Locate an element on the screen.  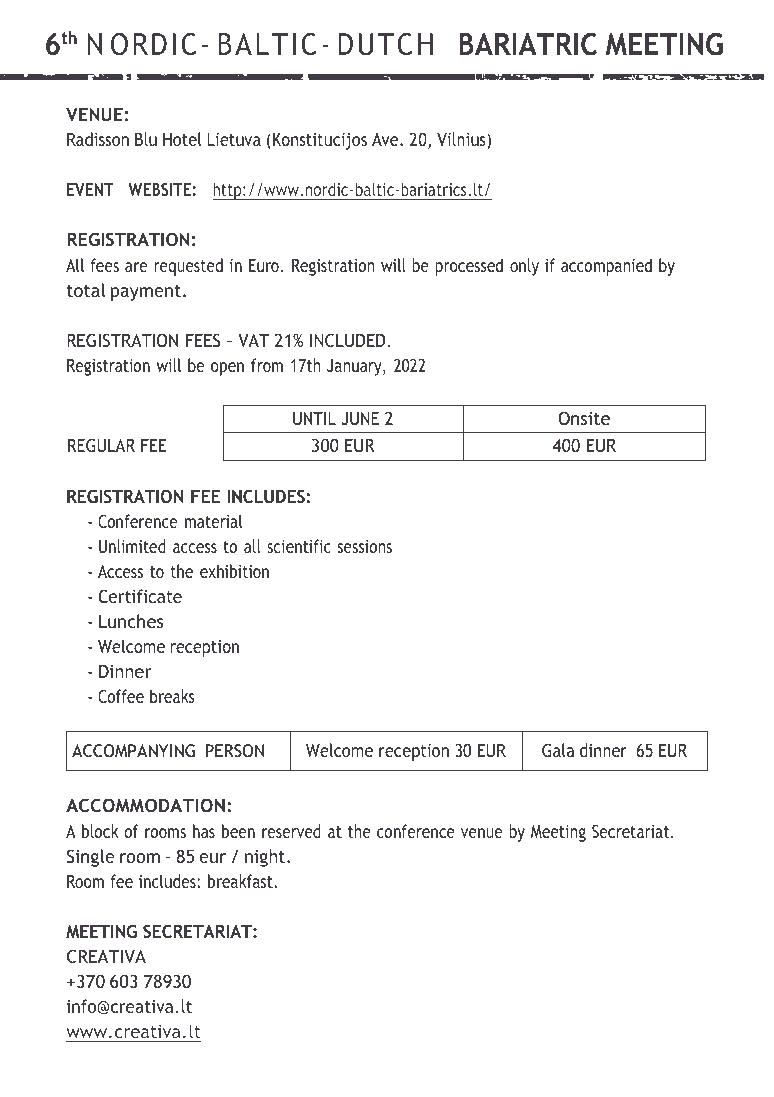
Ave is located at coordinates (386, 139).
